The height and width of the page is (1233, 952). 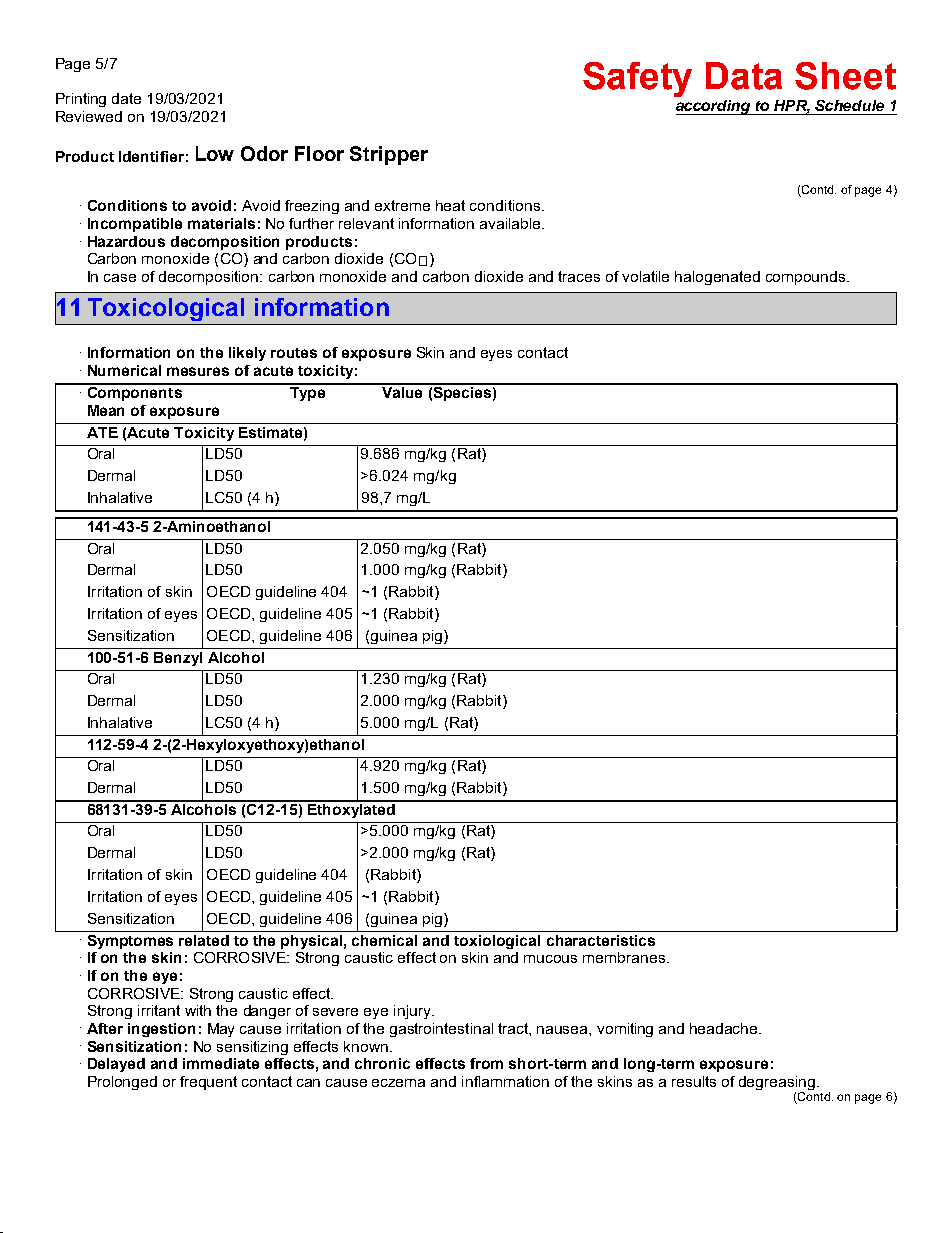 I want to click on headache, so click(x=725, y=1028).
